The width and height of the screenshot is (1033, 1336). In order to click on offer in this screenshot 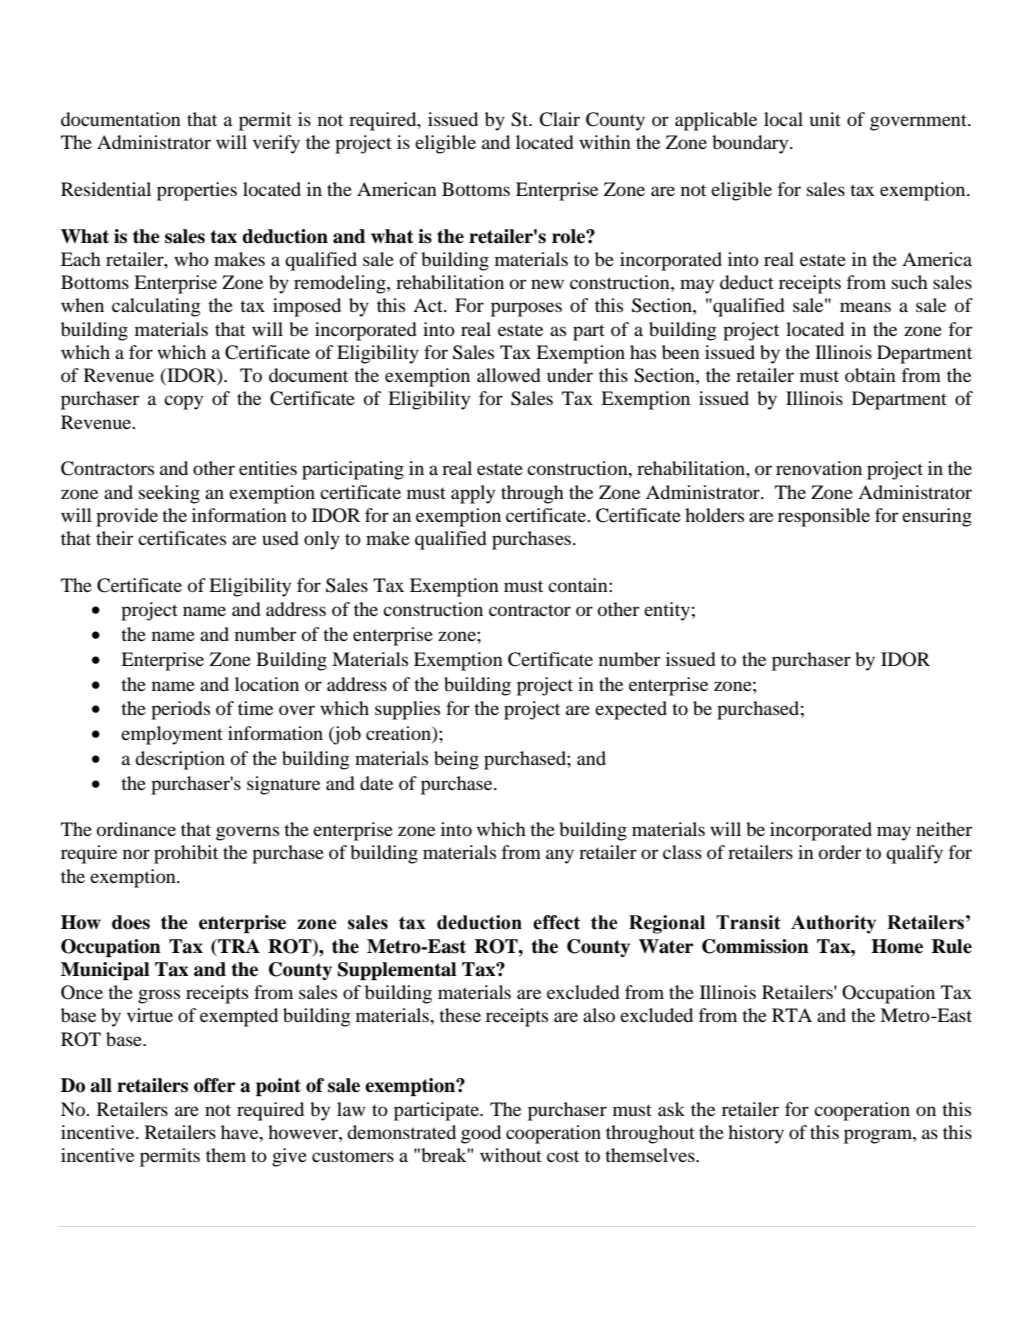, I will do `click(214, 1085)`.
